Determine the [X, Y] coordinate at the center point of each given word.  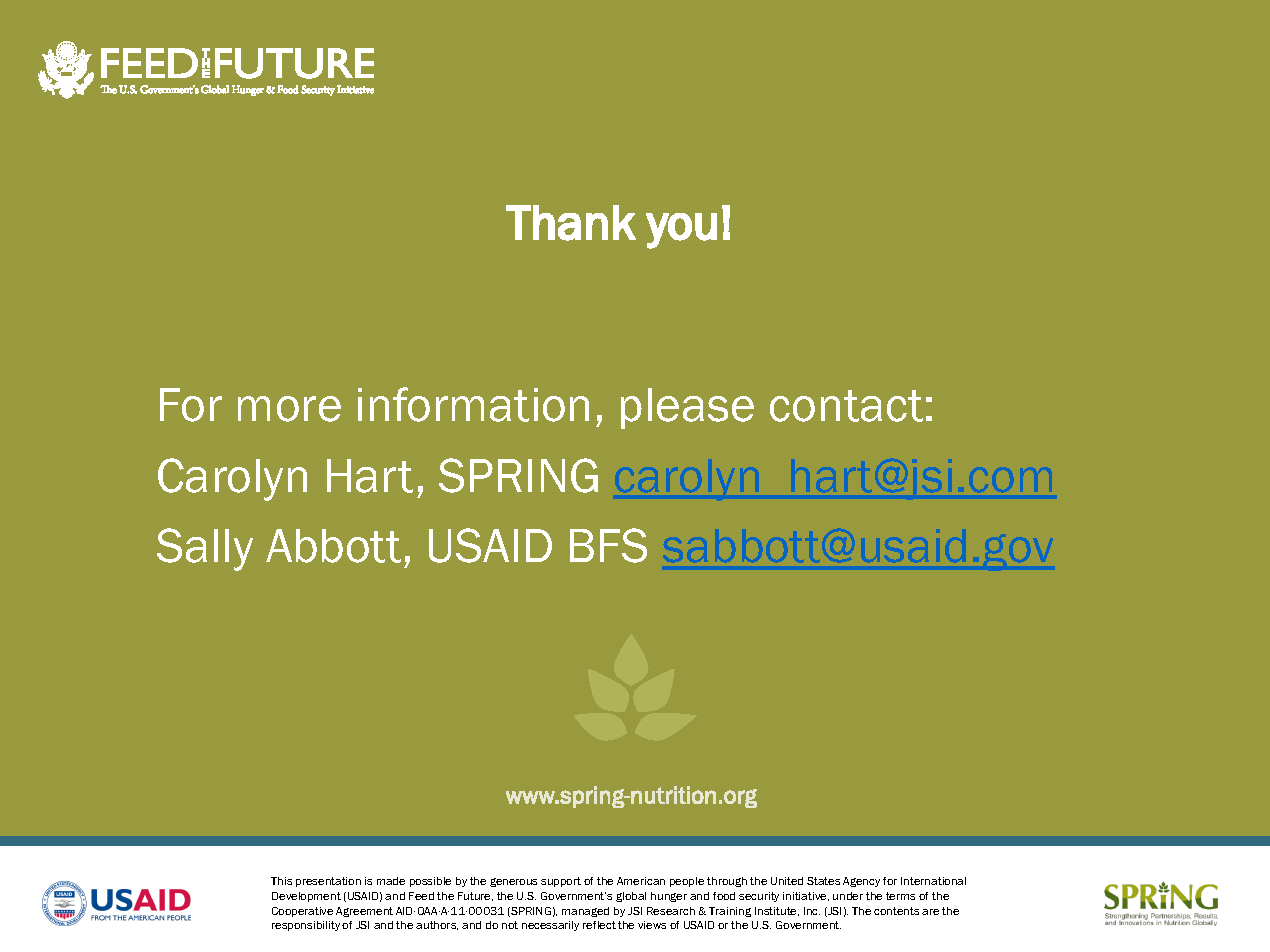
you [681, 231]
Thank [571, 223]
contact [846, 406]
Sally [205, 549]
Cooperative [302, 912]
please [687, 408]
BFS [608, 545]
